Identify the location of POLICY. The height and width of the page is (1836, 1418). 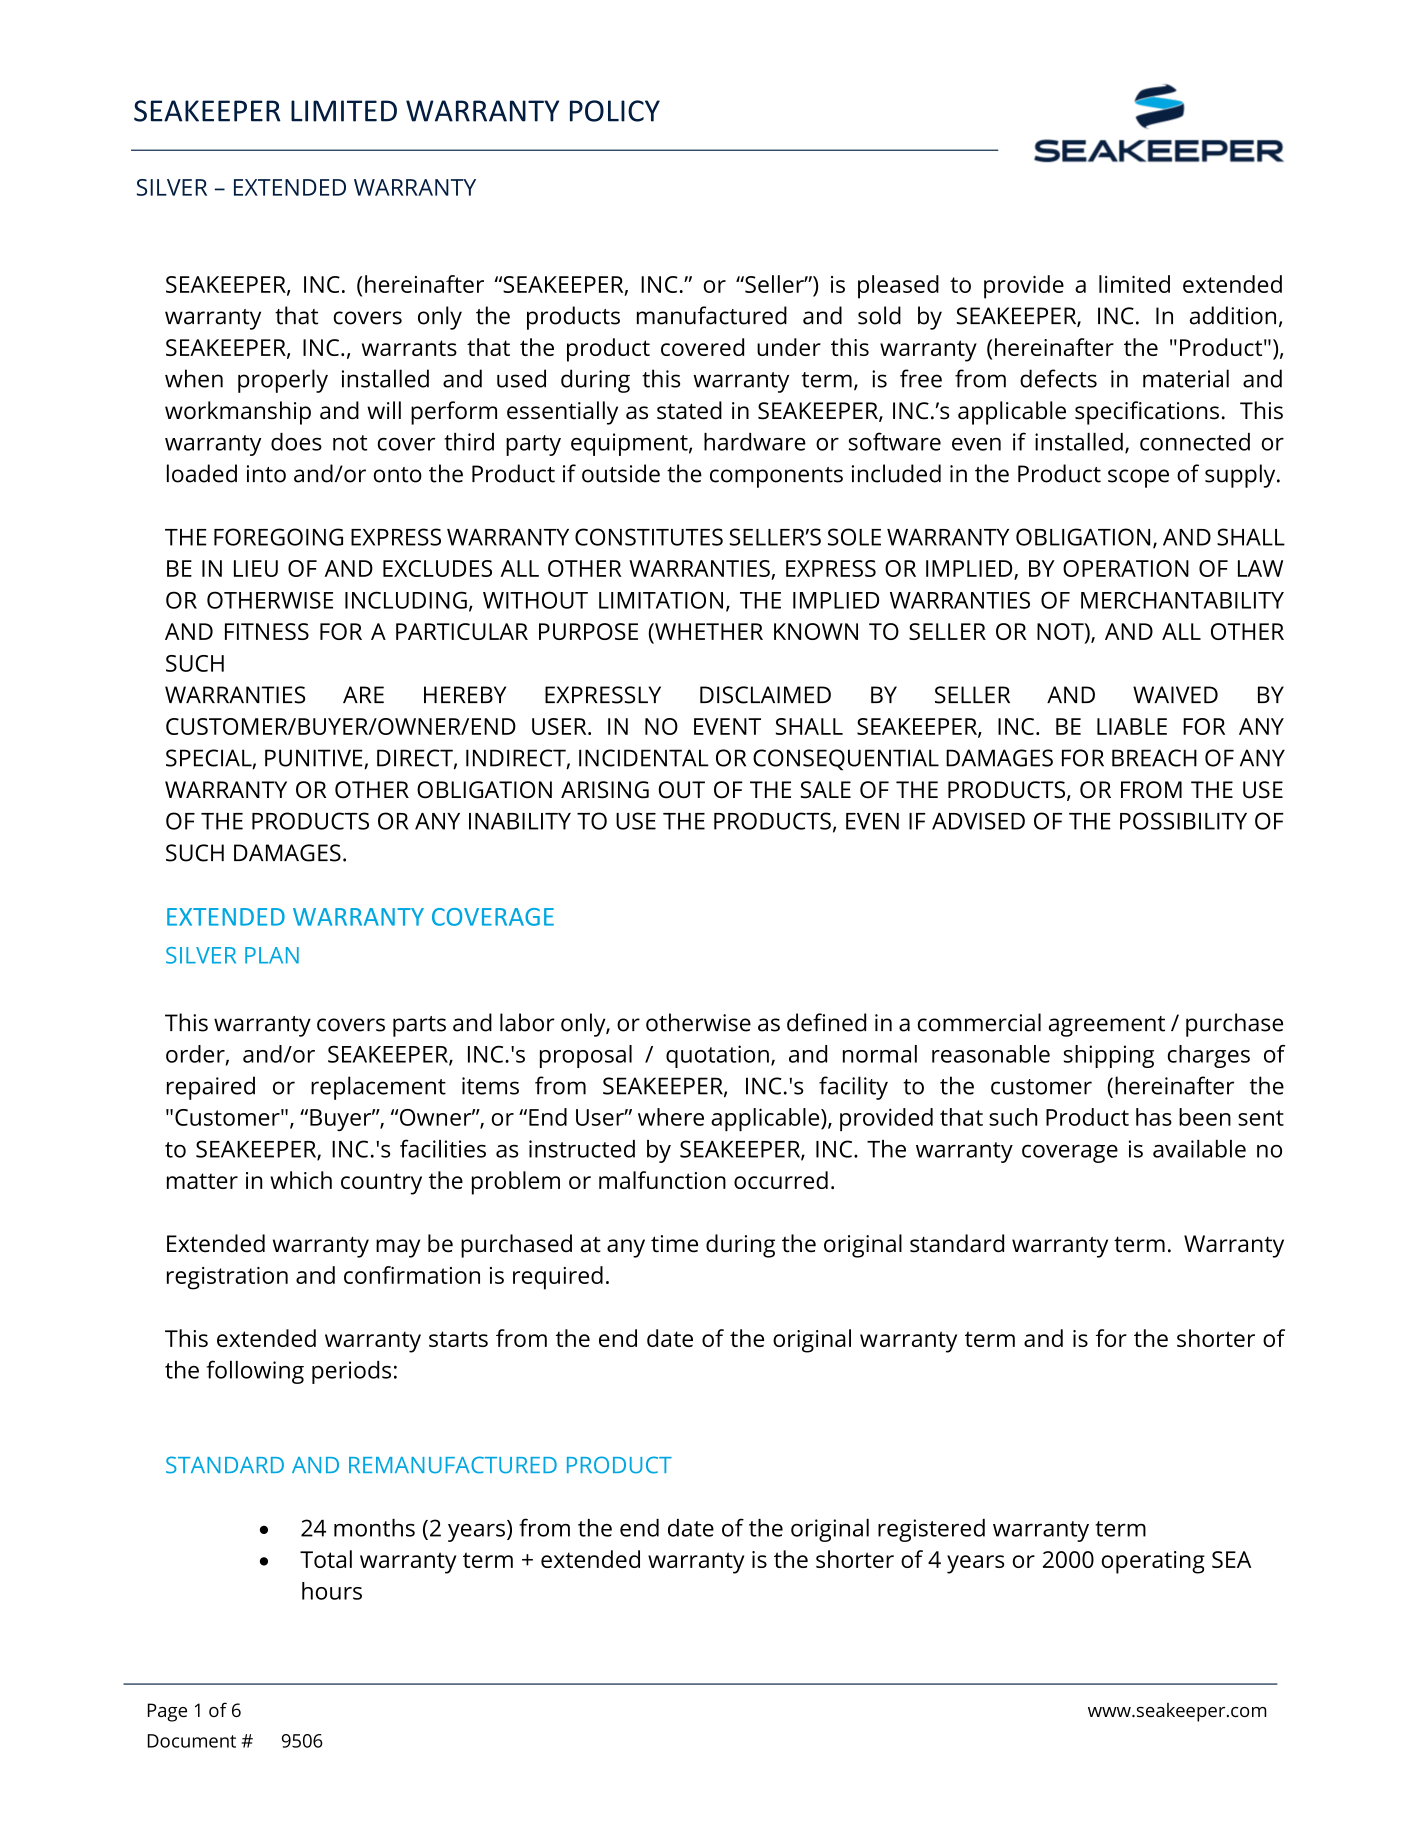
(615, 111).
